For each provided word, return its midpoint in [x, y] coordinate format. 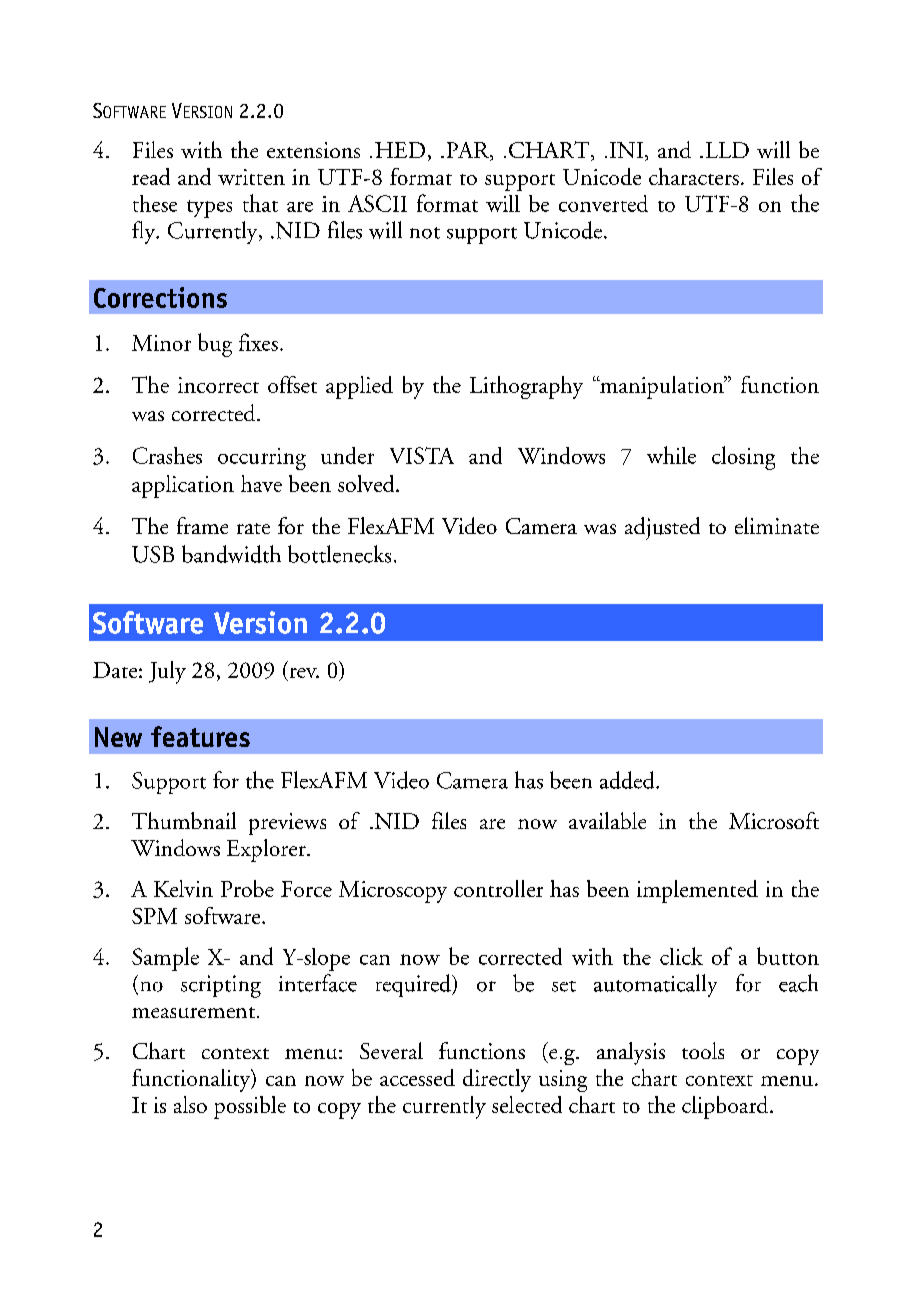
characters [694, 176]
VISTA [422, 455]
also [190, 1104]
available [607, 820]
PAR [469, 151]
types [209, 209]
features [200, 736]
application [183, 486]
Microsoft [774, 820]
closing [743, 458]
